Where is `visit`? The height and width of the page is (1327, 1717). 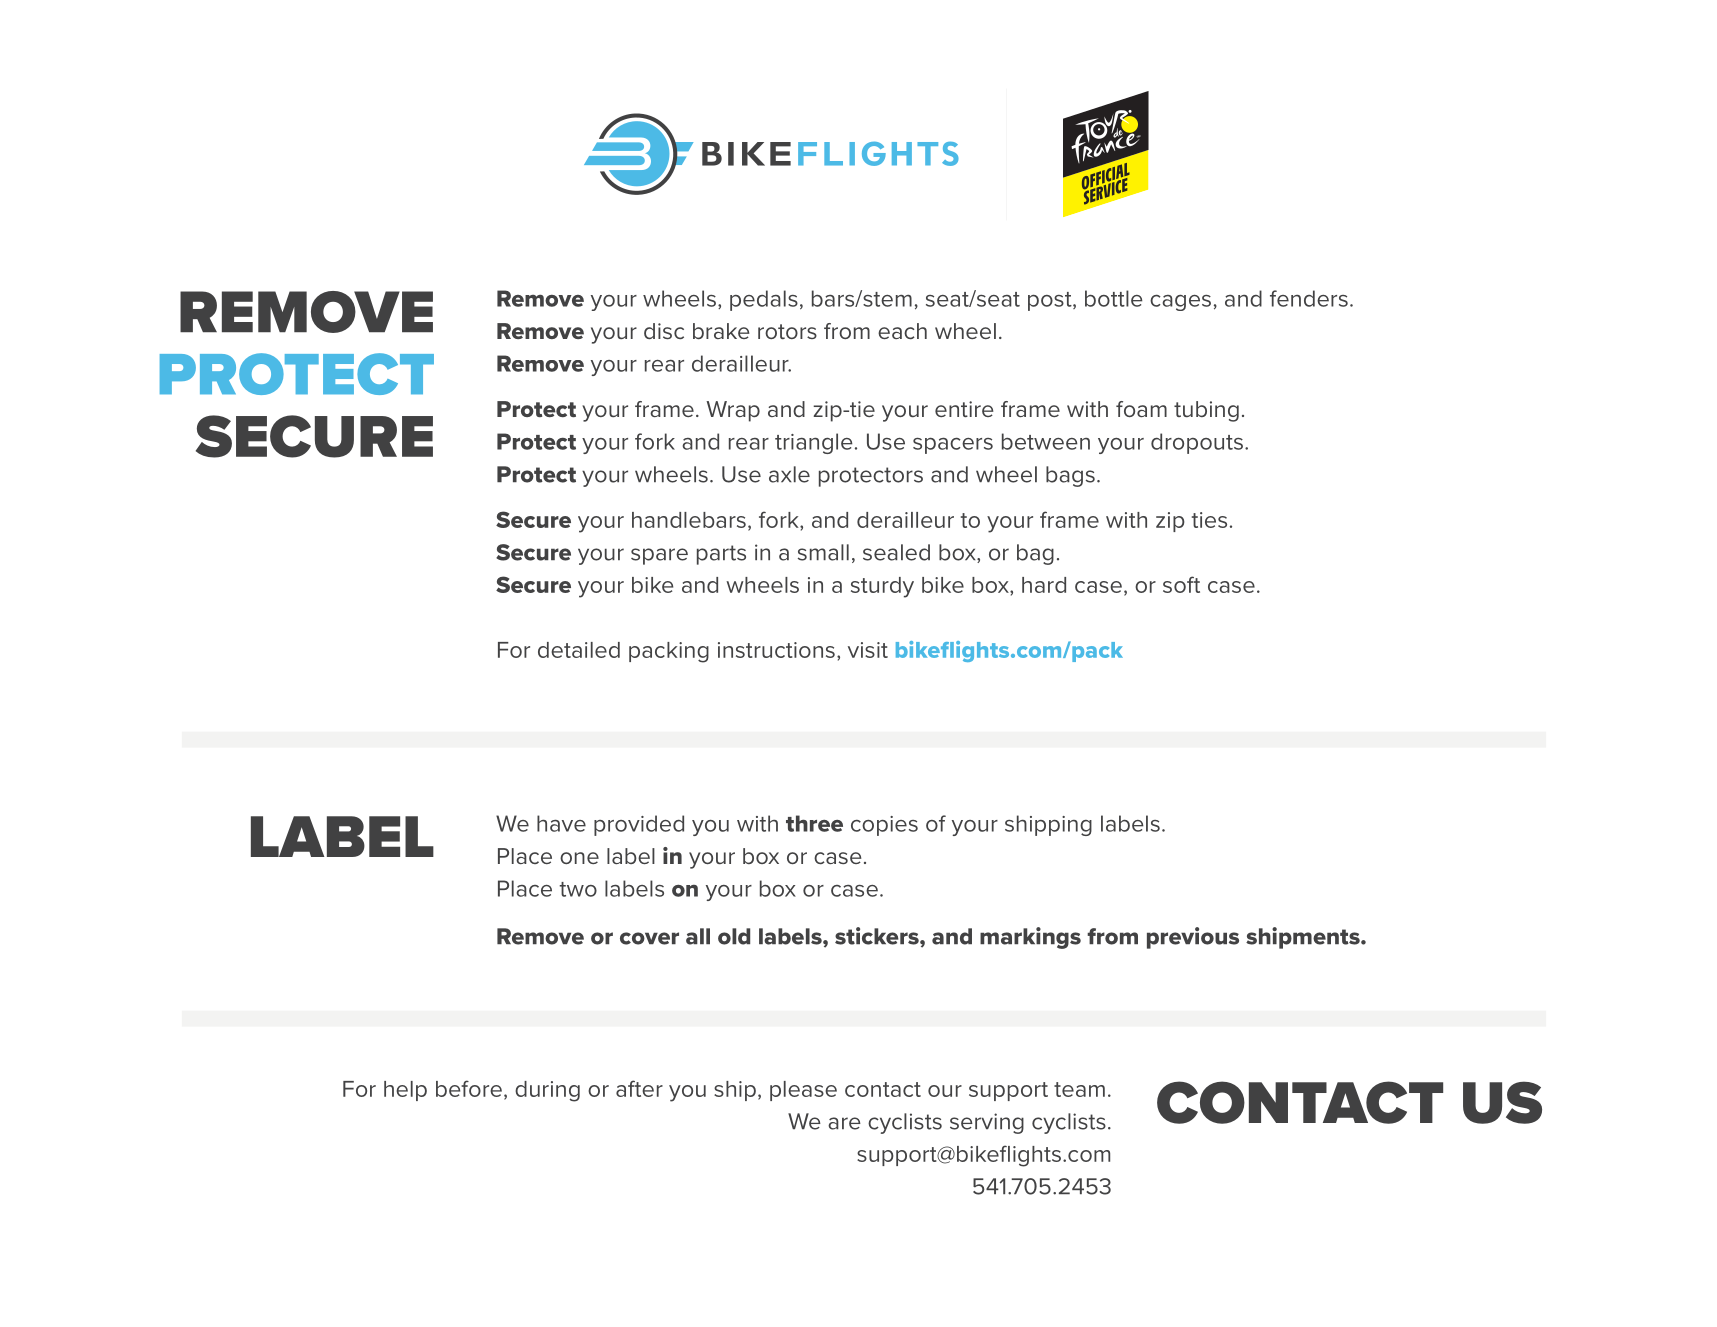
visit is located at coordinates (868, 650).
